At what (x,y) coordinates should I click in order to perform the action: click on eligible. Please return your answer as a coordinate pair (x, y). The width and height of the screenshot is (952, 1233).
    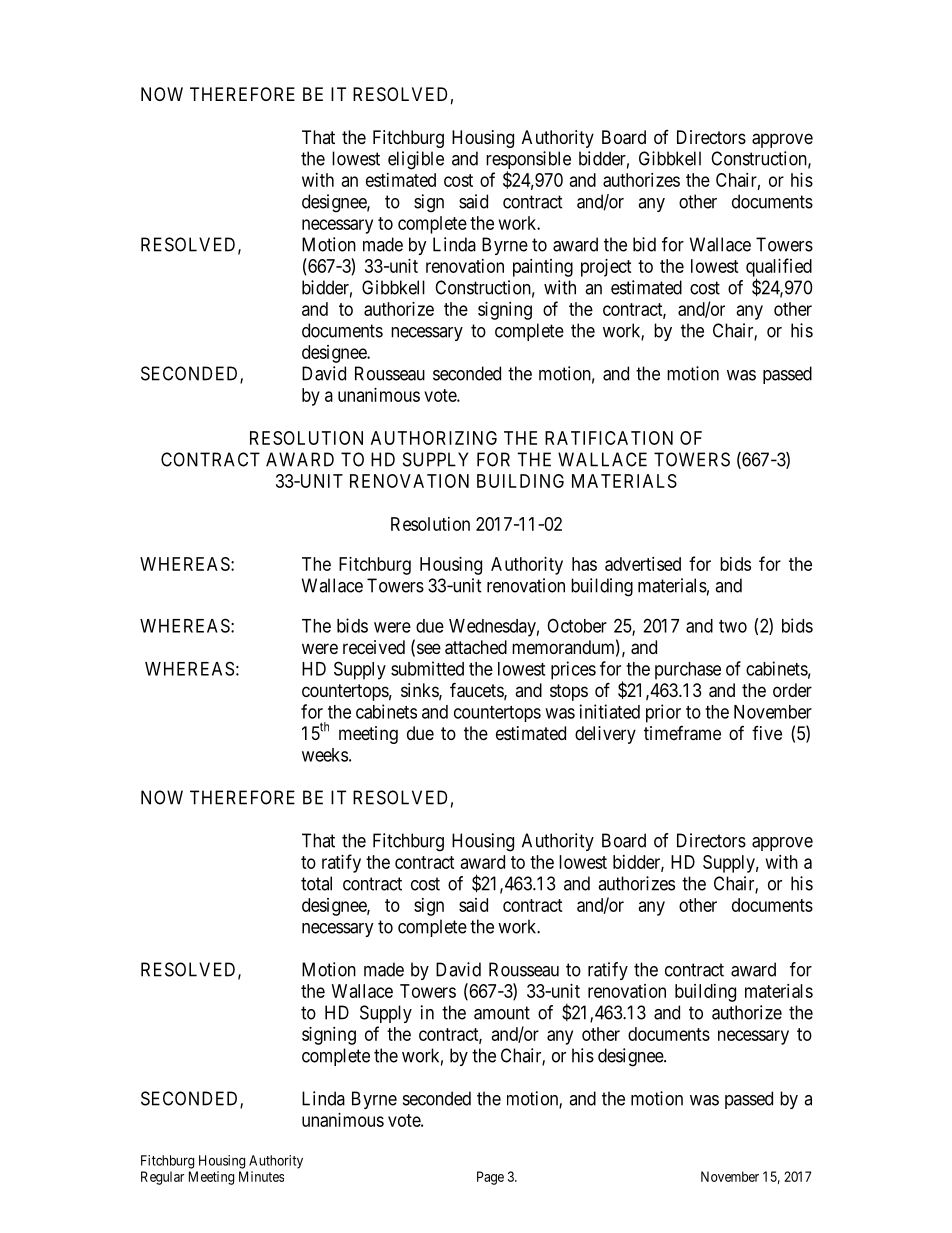
    Looking at the image, I should click on (416, 160).
